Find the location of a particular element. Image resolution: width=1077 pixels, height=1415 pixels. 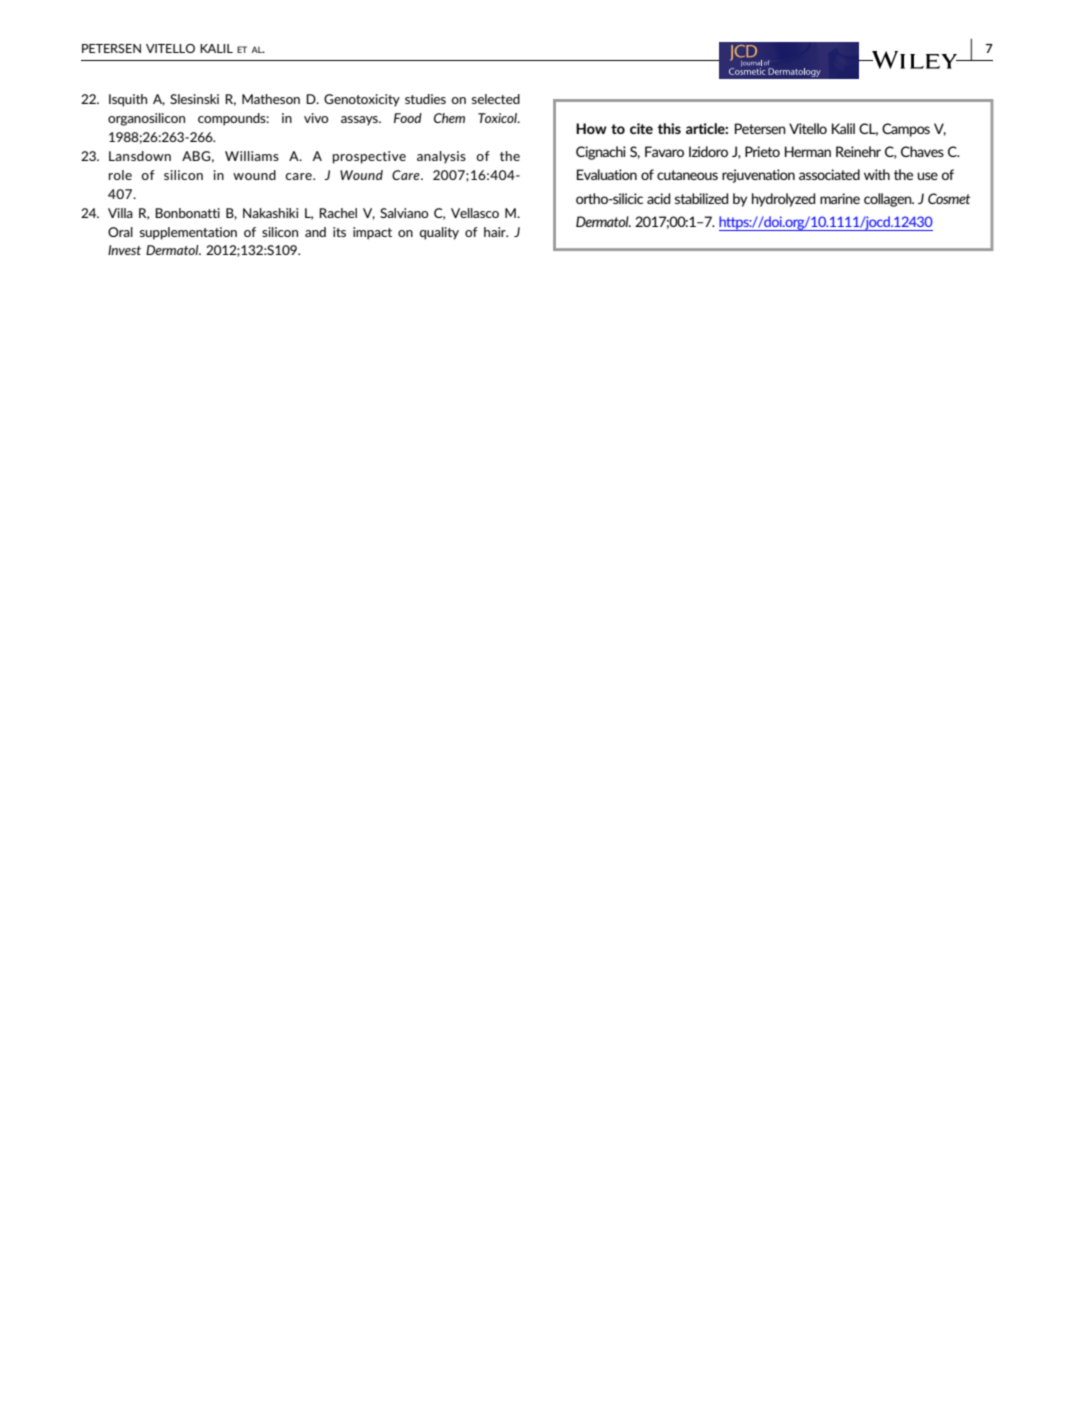

Evaluation is located at coordinates (607, 174).
